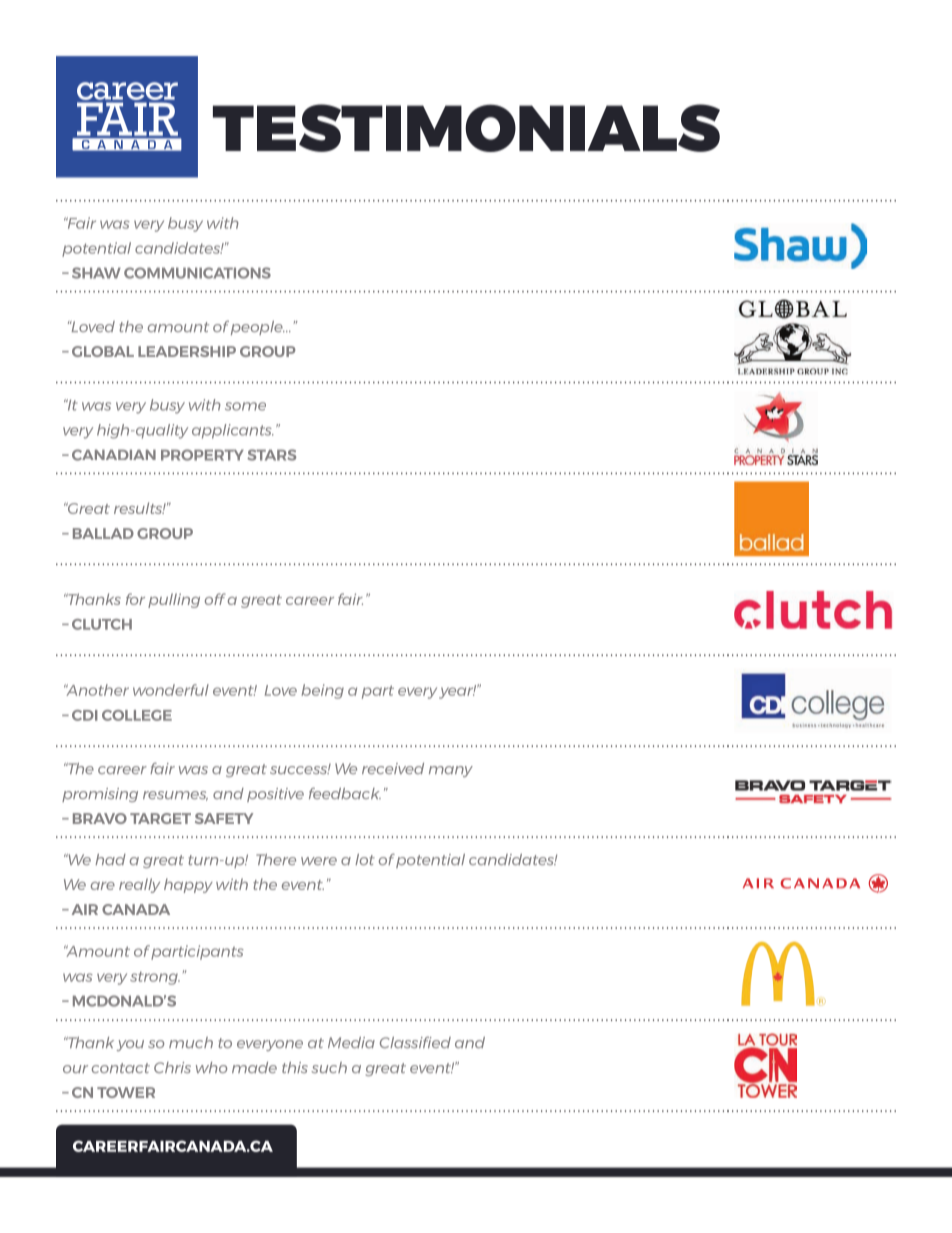 The image size is (952, 1233). I want to click on really, so click(139, 885).
